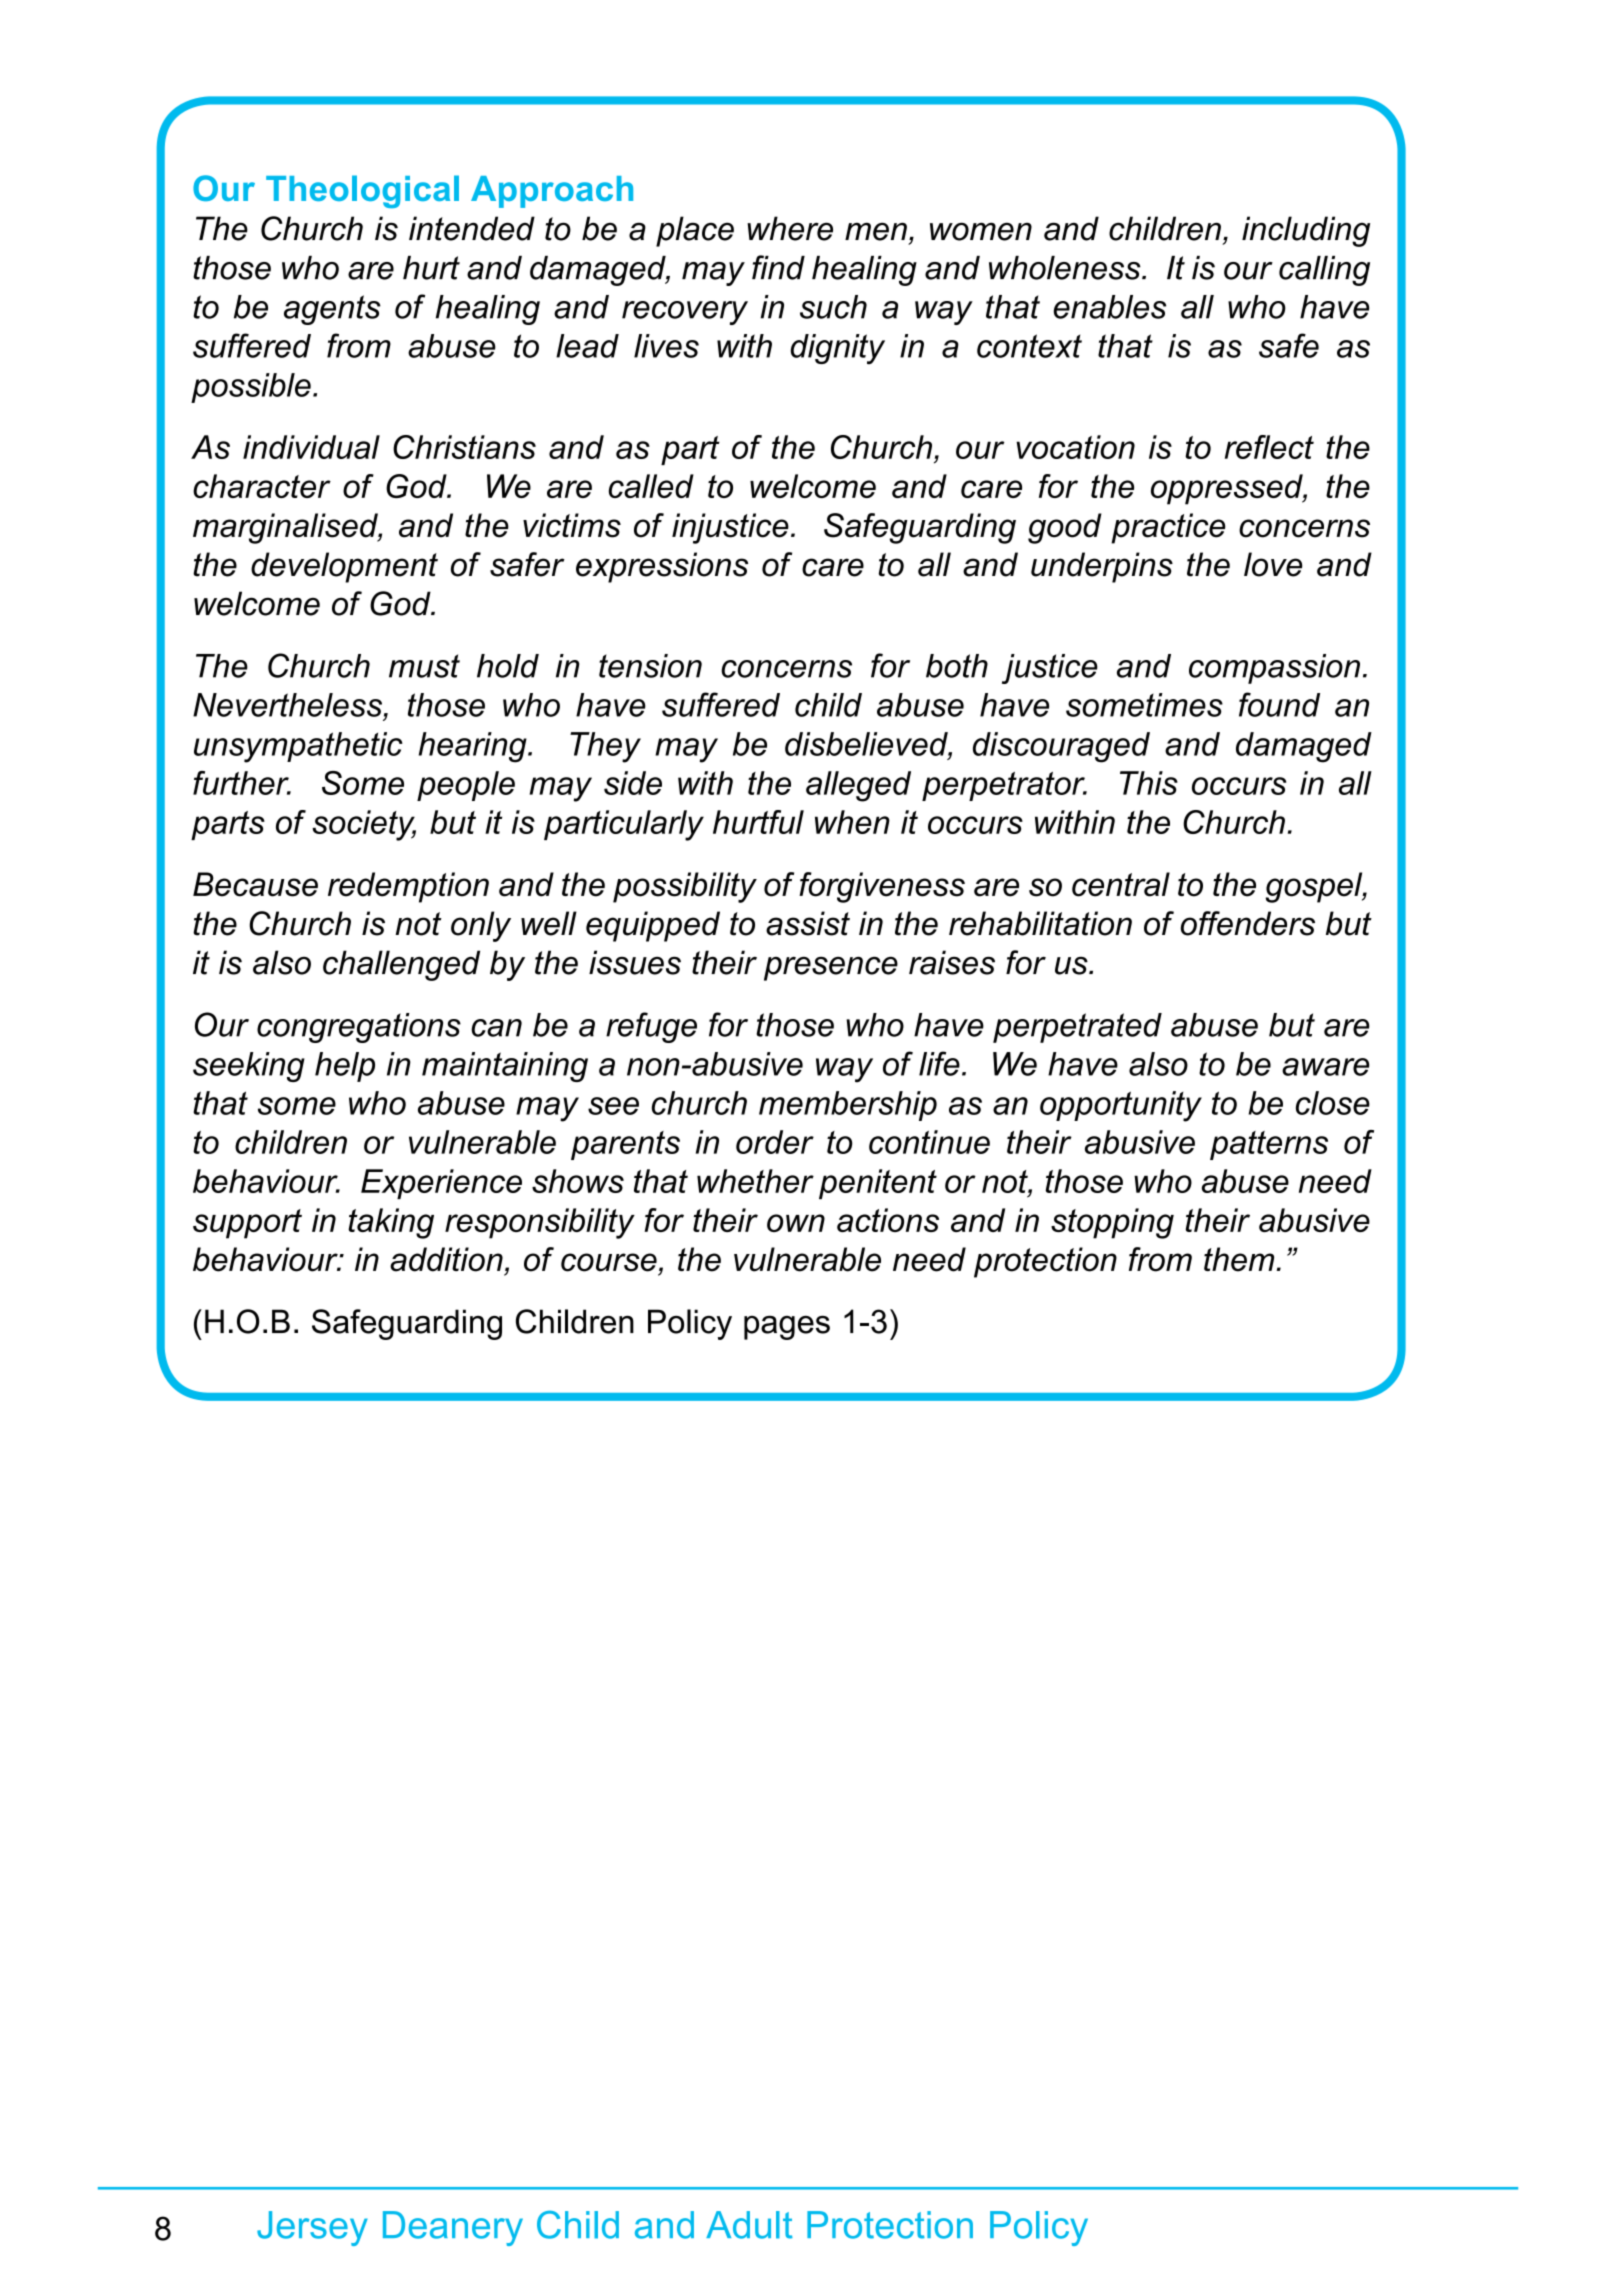  I want to click on Theological, so click(362, 191).
